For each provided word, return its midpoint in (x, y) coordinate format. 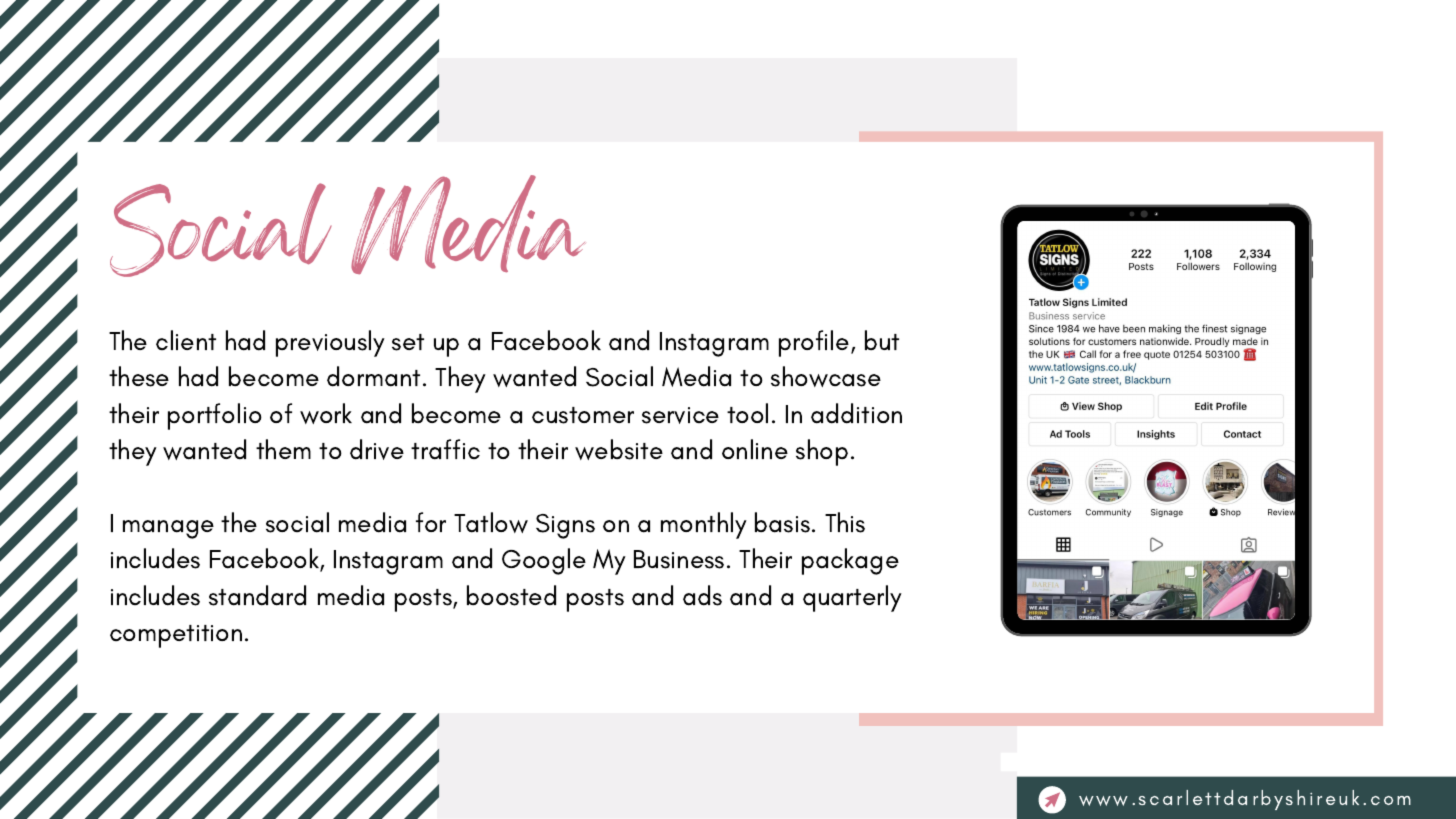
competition (176, 636)
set (408, 342)
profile (815, 343)
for (431, 522)
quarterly (852, 598)
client (186, 340)
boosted (511, 595)
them (283, 449)
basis (784, 522)
